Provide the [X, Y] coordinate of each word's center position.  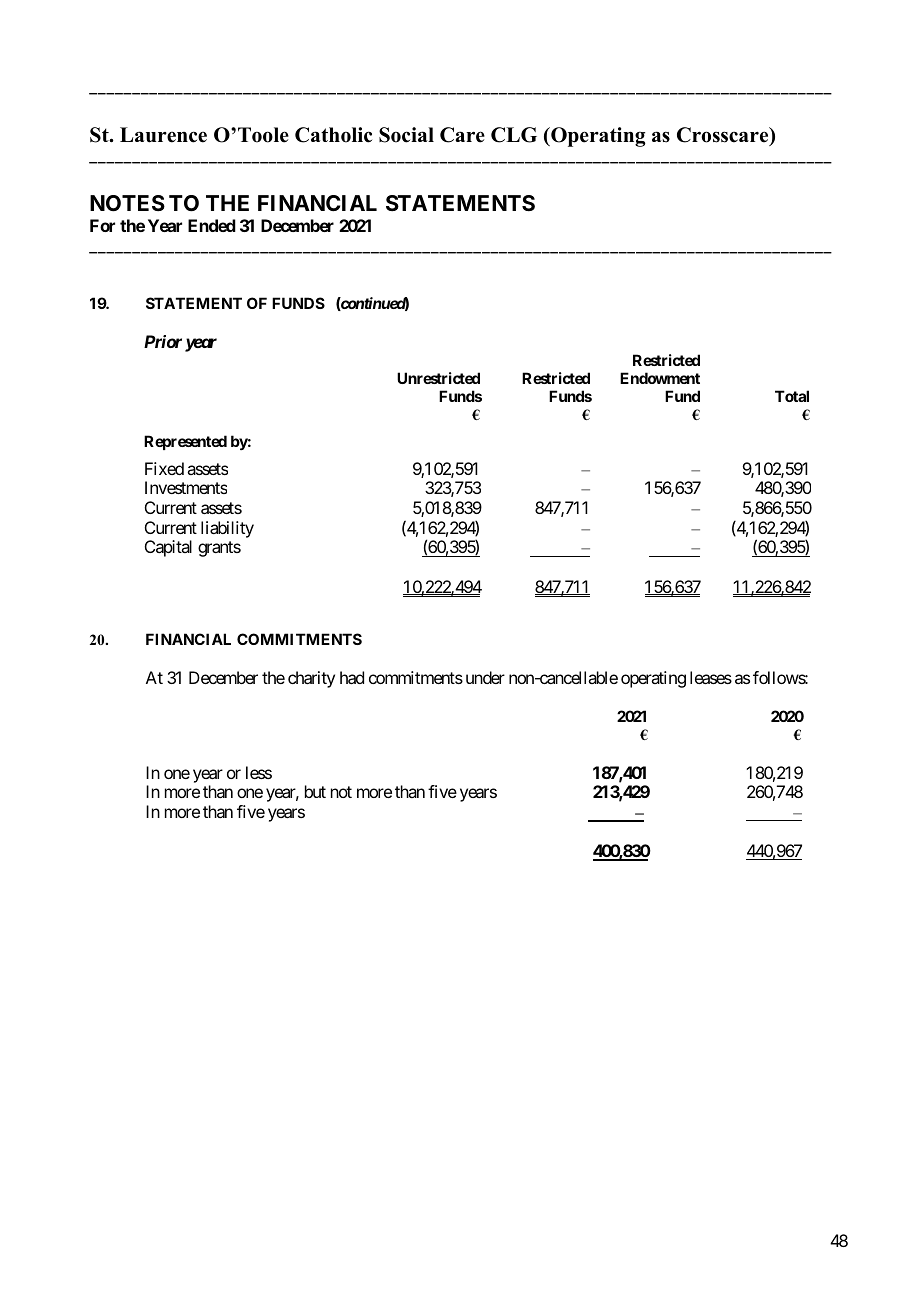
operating [653, 679]
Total [792, 396]
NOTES [127, 203]
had [352, 677]
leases [711, 677]
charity [311, 679]
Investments [186, 487]
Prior [163, 341]
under [485, 677]
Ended [212, 225]
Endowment [660, 378]
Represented [185, 442]
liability [227, 529]
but [315, 791]
